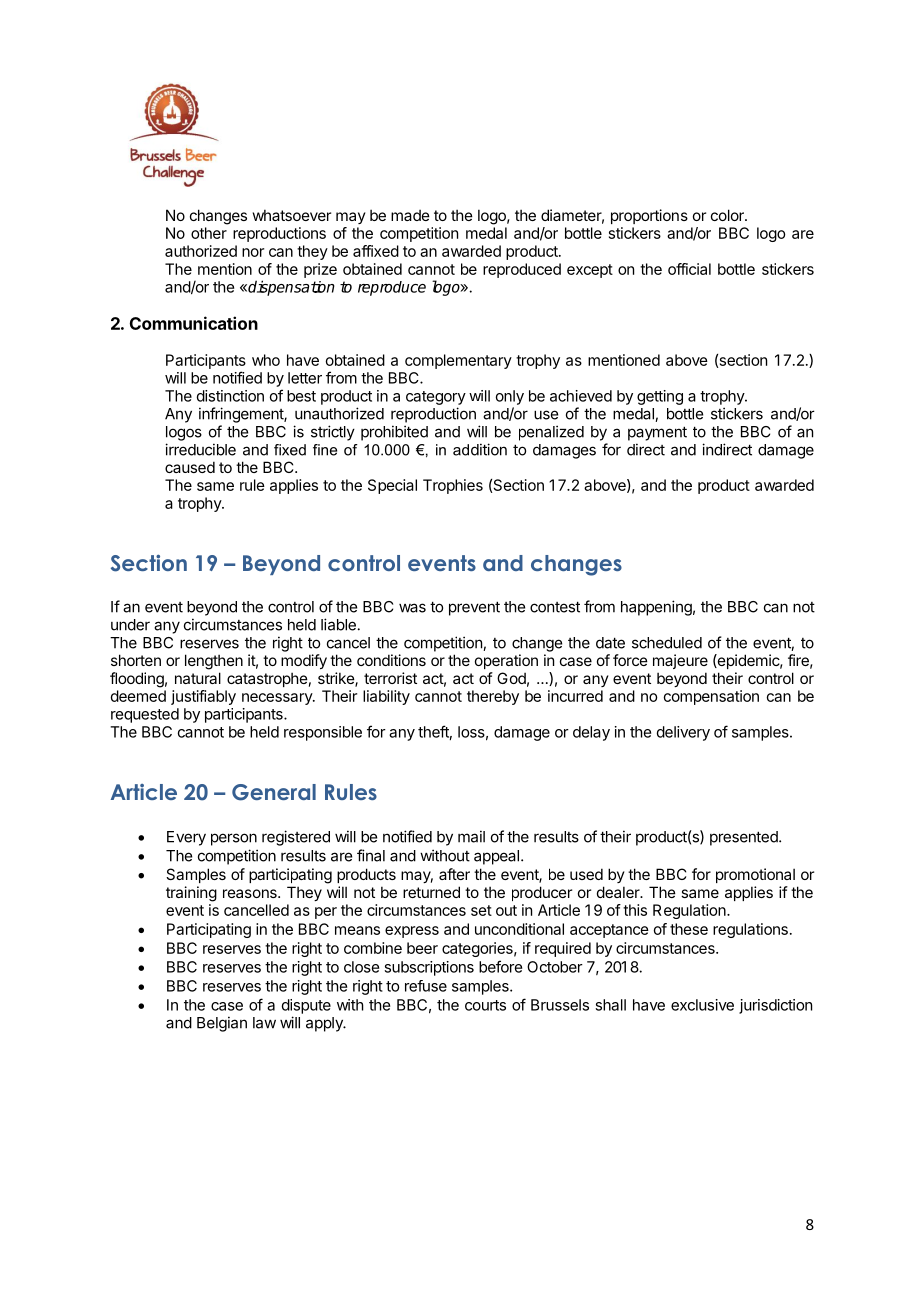 This document has height=1308, width=924. Describe the element at coordinates (203, 697) in the document. I see `justifiably` at that location.
